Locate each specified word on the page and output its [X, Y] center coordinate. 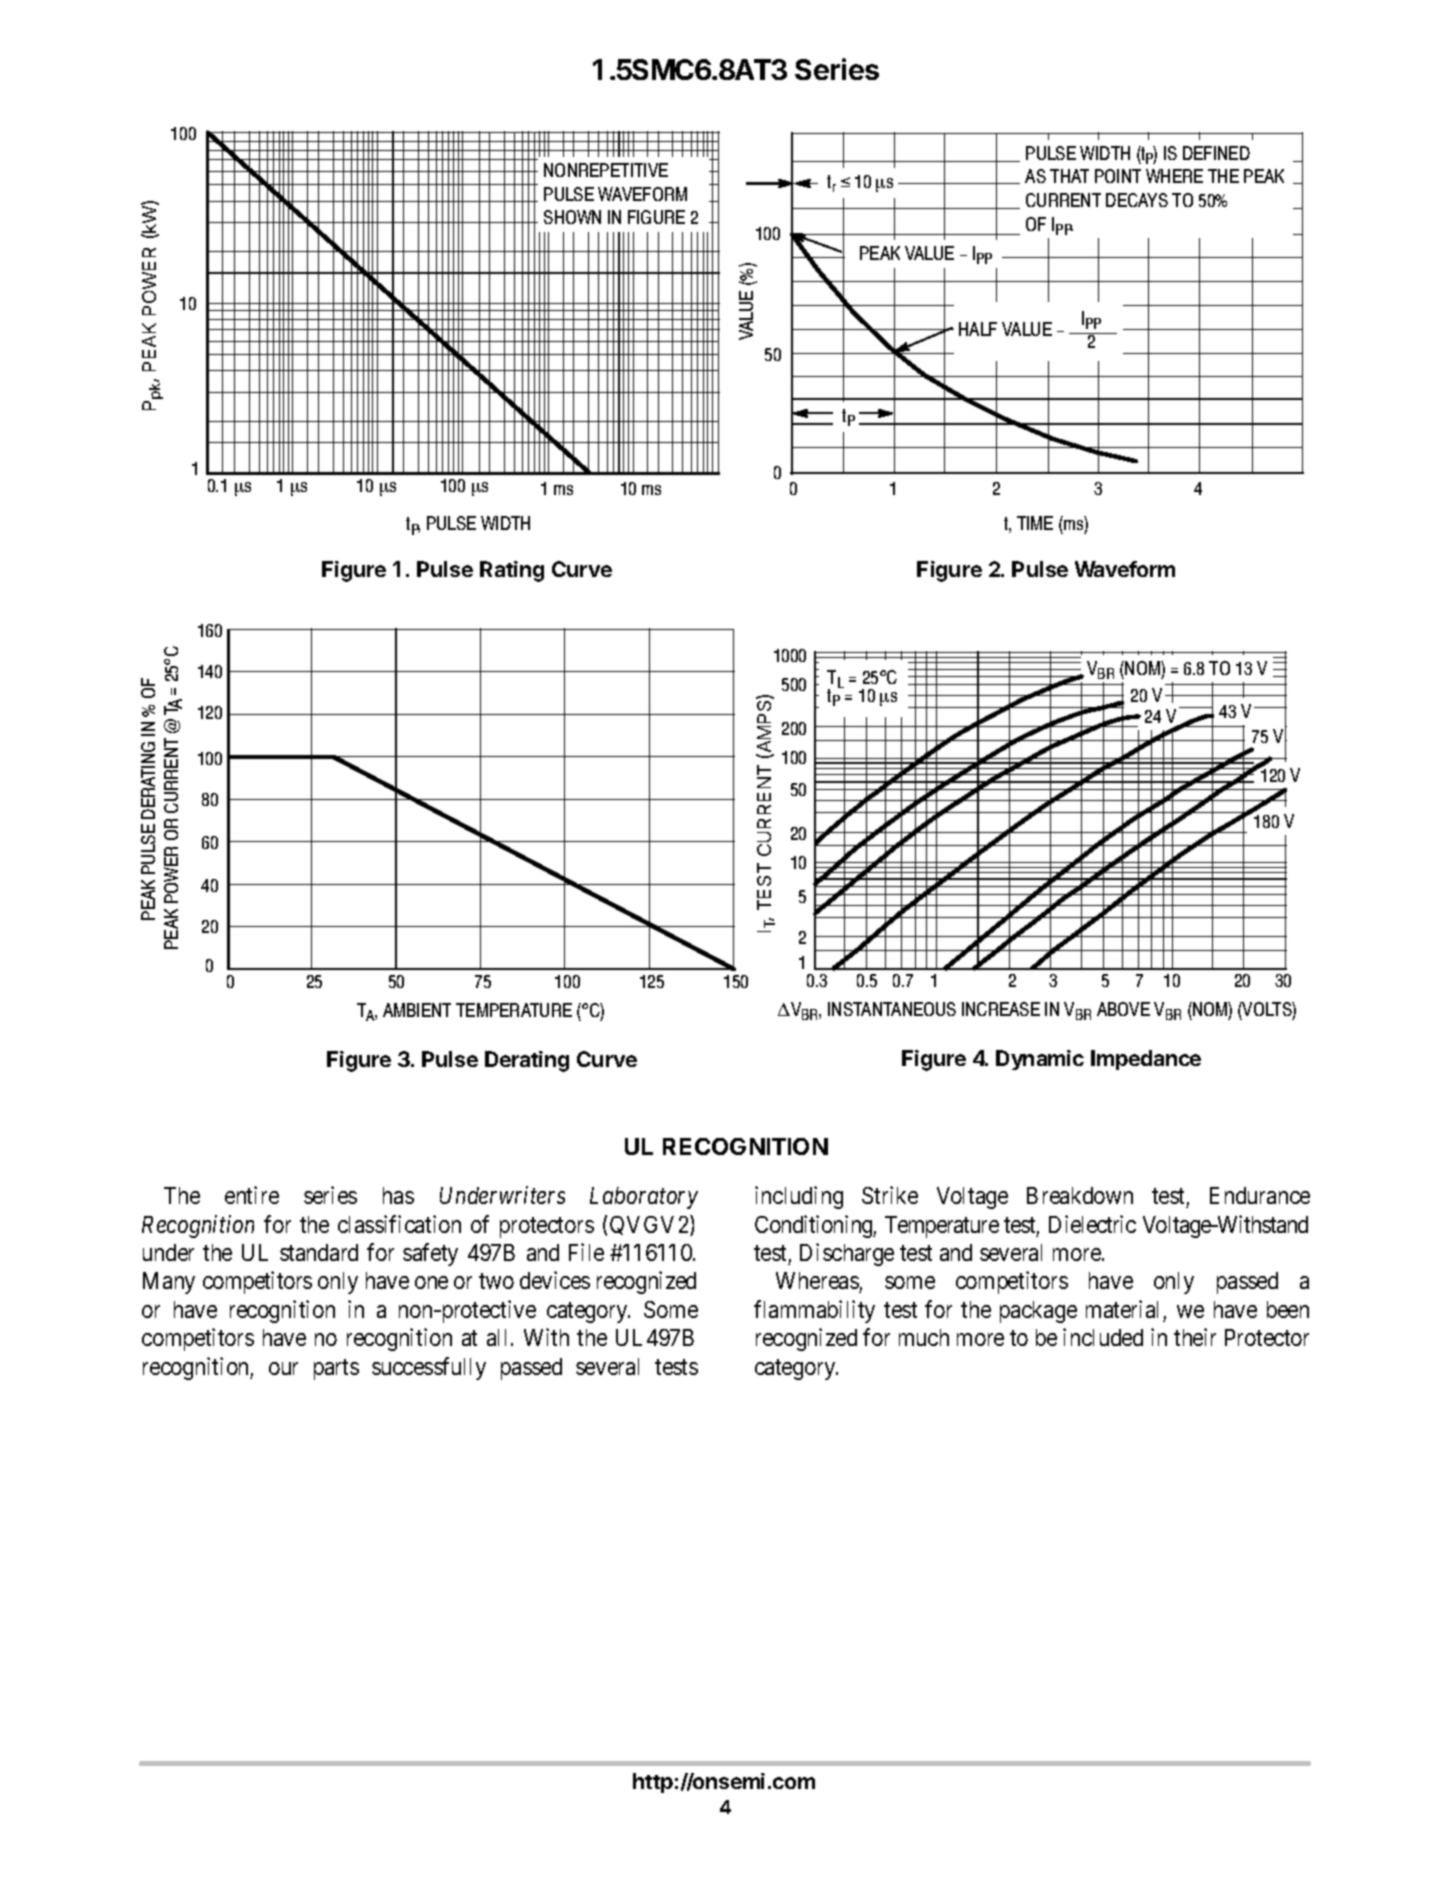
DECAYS [1137, 200]
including [799, 1197]
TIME [1035, 523]
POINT [1118, 176]
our [283, 1368]
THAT [1069, 176]
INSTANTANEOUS [892, 1009]
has [398, 1195]
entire [252, 1195]
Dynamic [1040, 1060]
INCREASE [1001, 1009]
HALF [978, 329]
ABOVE [1123, 1009]
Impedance [1146, 1060]
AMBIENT [417, 1010]
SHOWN [572, 217]
